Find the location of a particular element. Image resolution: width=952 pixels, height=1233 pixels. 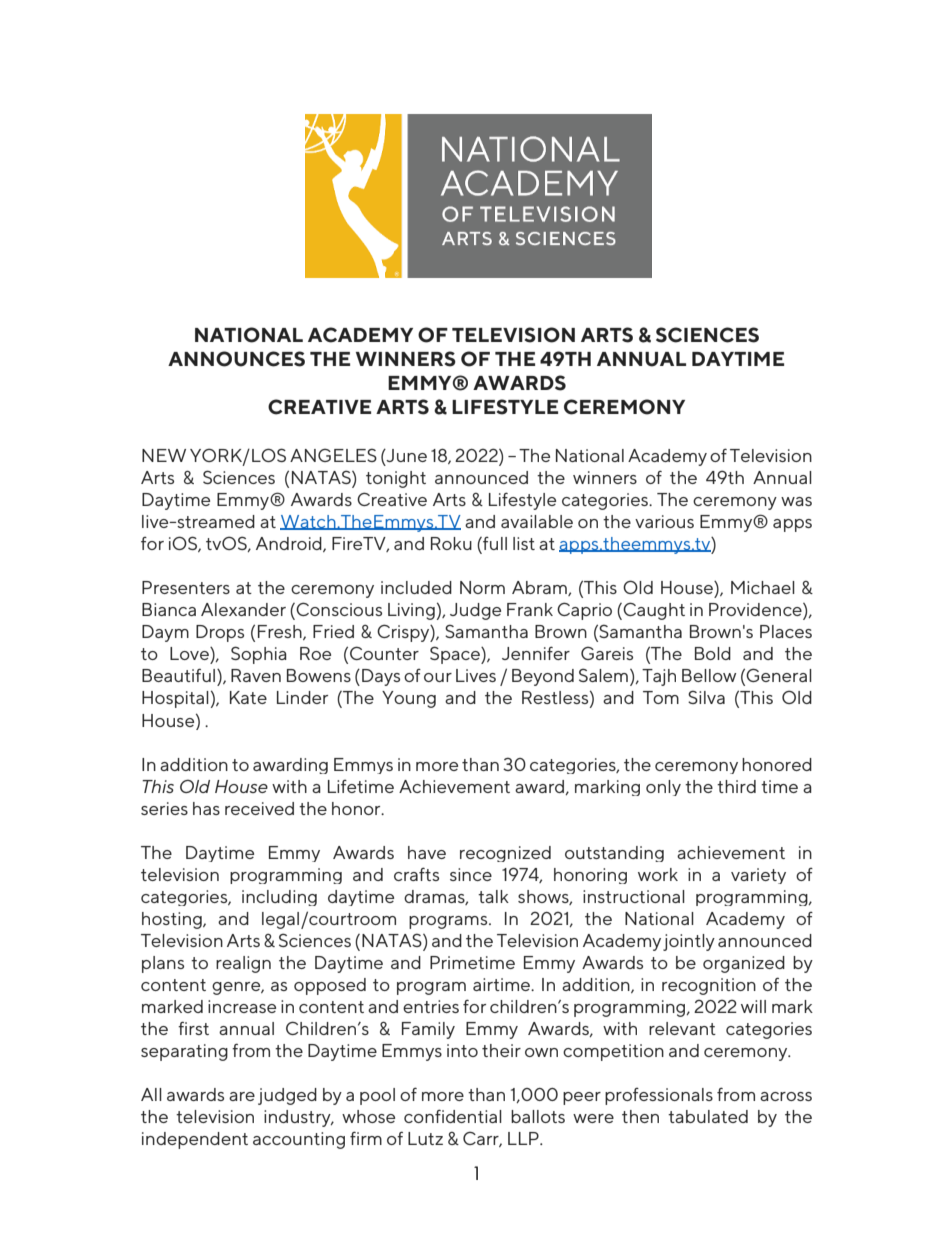

third is located at coordinates (736, 786).
